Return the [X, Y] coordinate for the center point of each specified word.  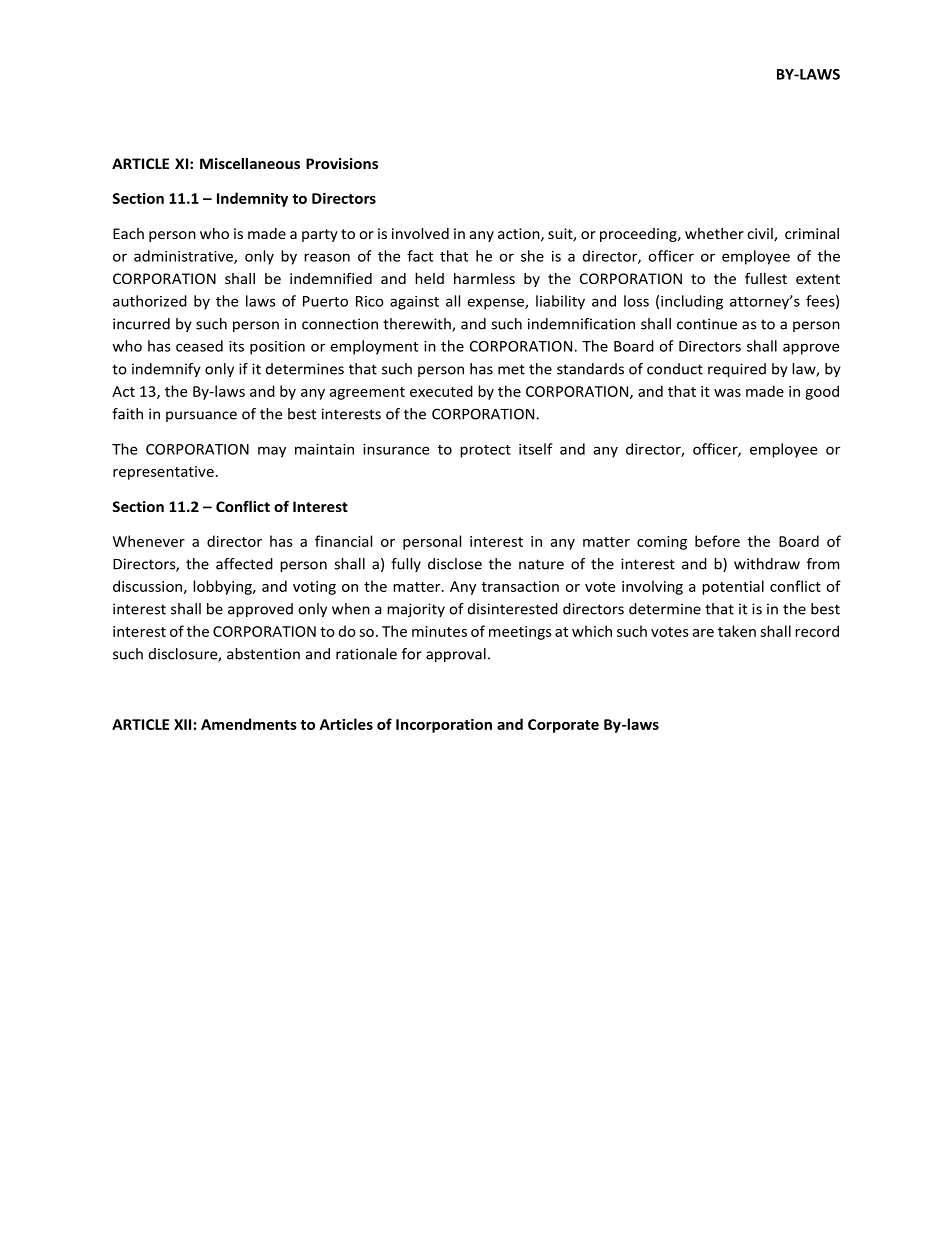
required [737, 370]
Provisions [342, 163]
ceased [199, 346]
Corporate [563, 726]
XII [182, 724]
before [717, 541]
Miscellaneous [250, 163]
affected [244, 564]
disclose [455, 564]
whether [714, 233]
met [511, 369]
